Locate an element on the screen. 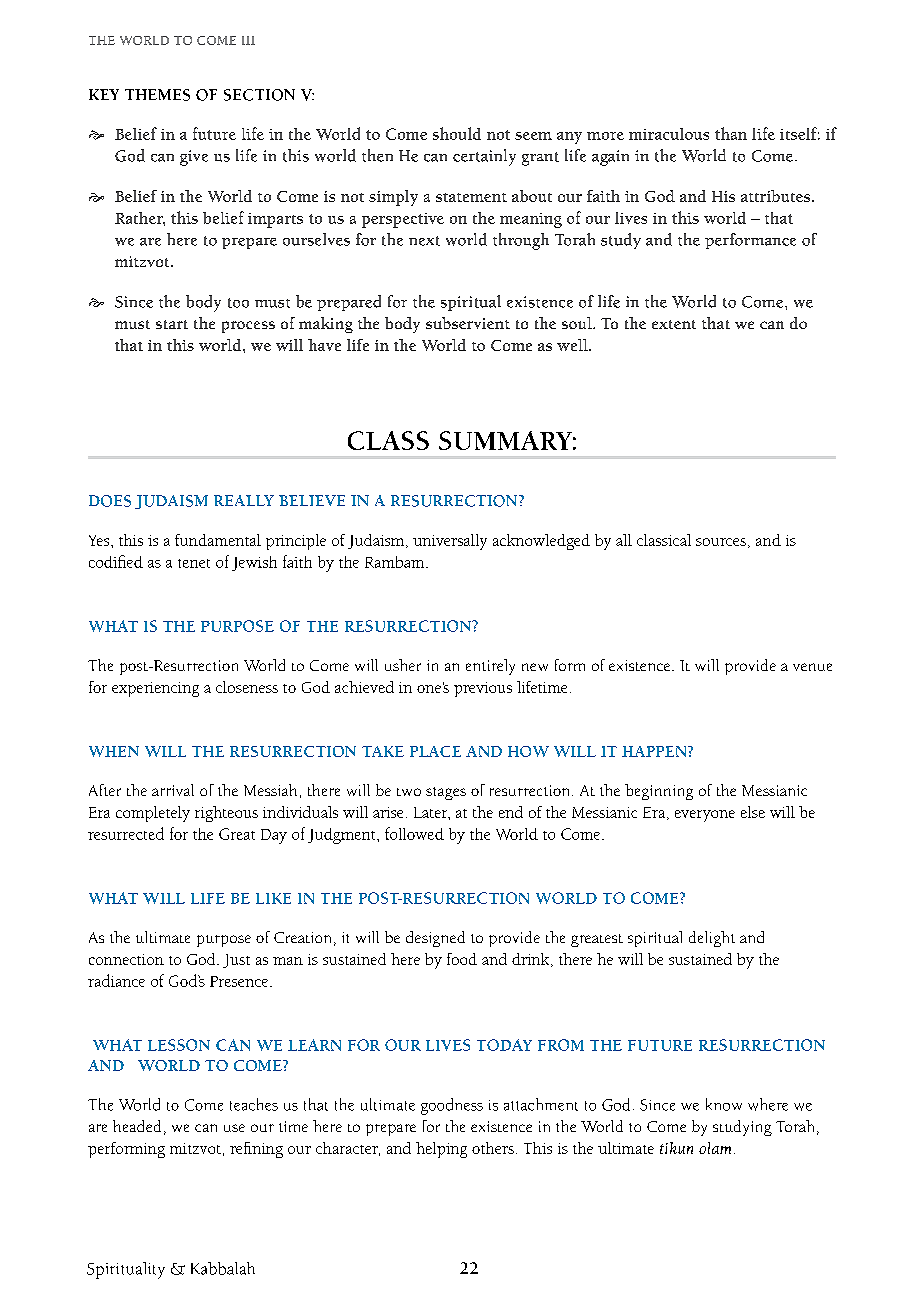 The height and width of the screenshot is (1308, 924). universally is located at coordinates (450, 542).
